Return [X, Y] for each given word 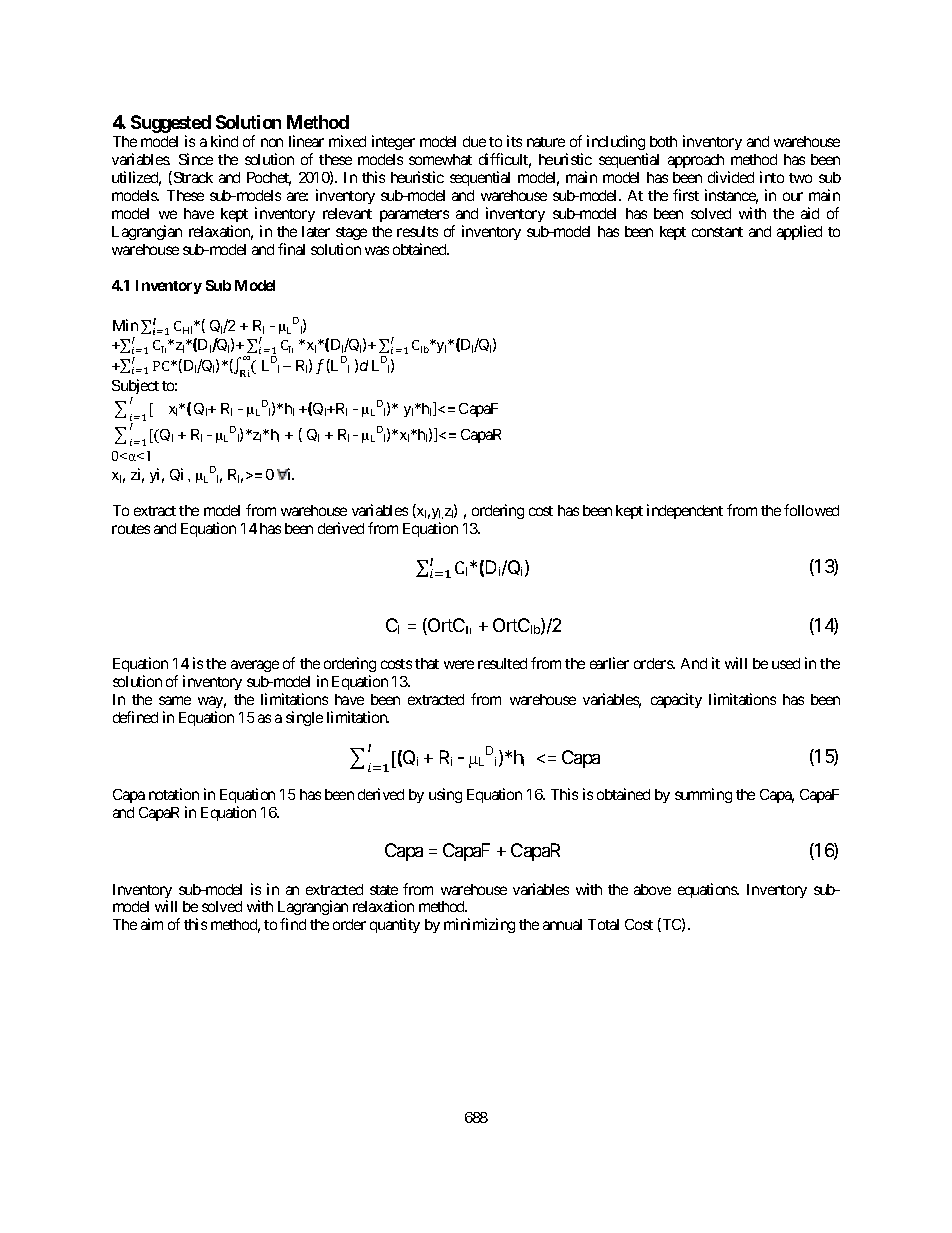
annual [562, 924]
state [384, 890]
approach [696, 161]
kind [224, 141]
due [474, 141]
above [652, 889]
